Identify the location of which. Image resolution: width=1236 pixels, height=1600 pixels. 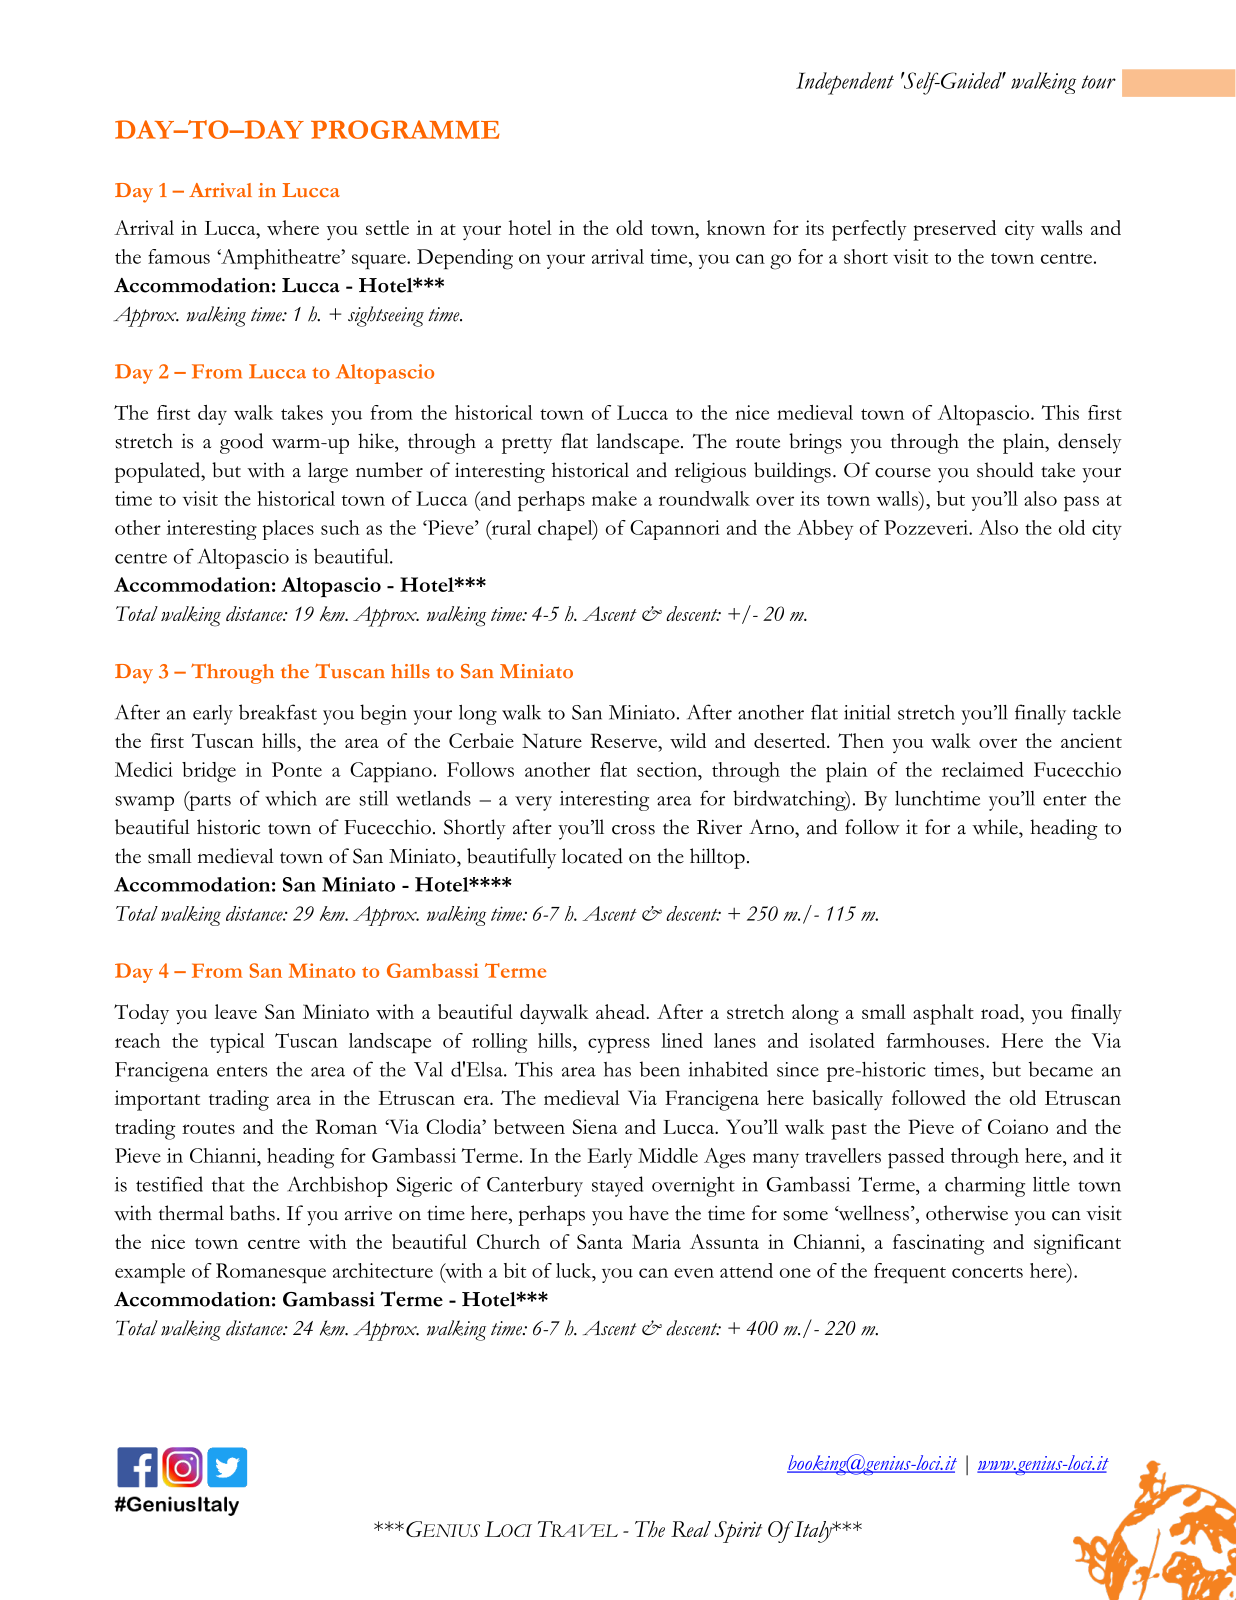
(291, 798).
